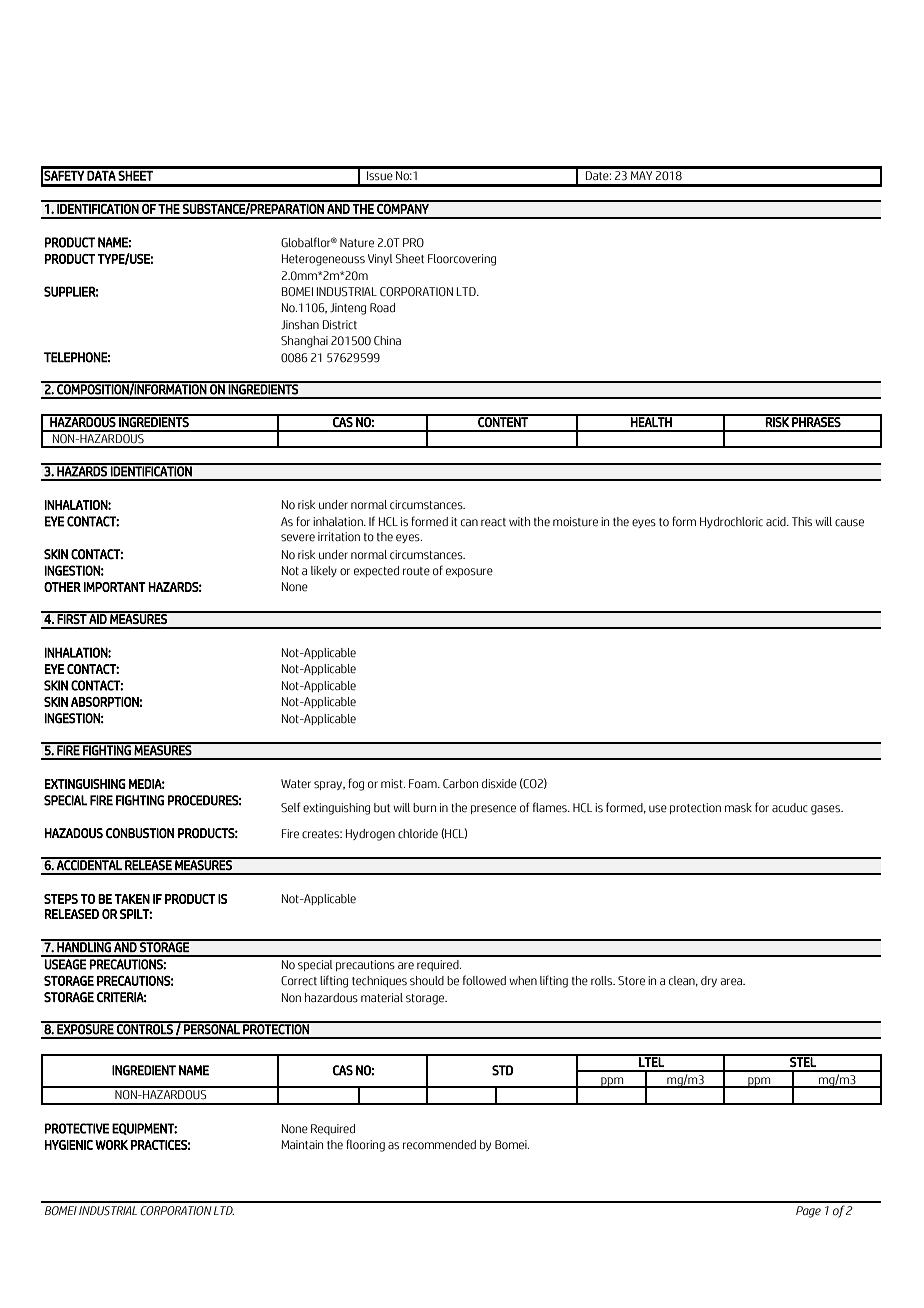 The height and width of the image is (1308, 924). I want to click on Jinshan, so click(300, 325).
